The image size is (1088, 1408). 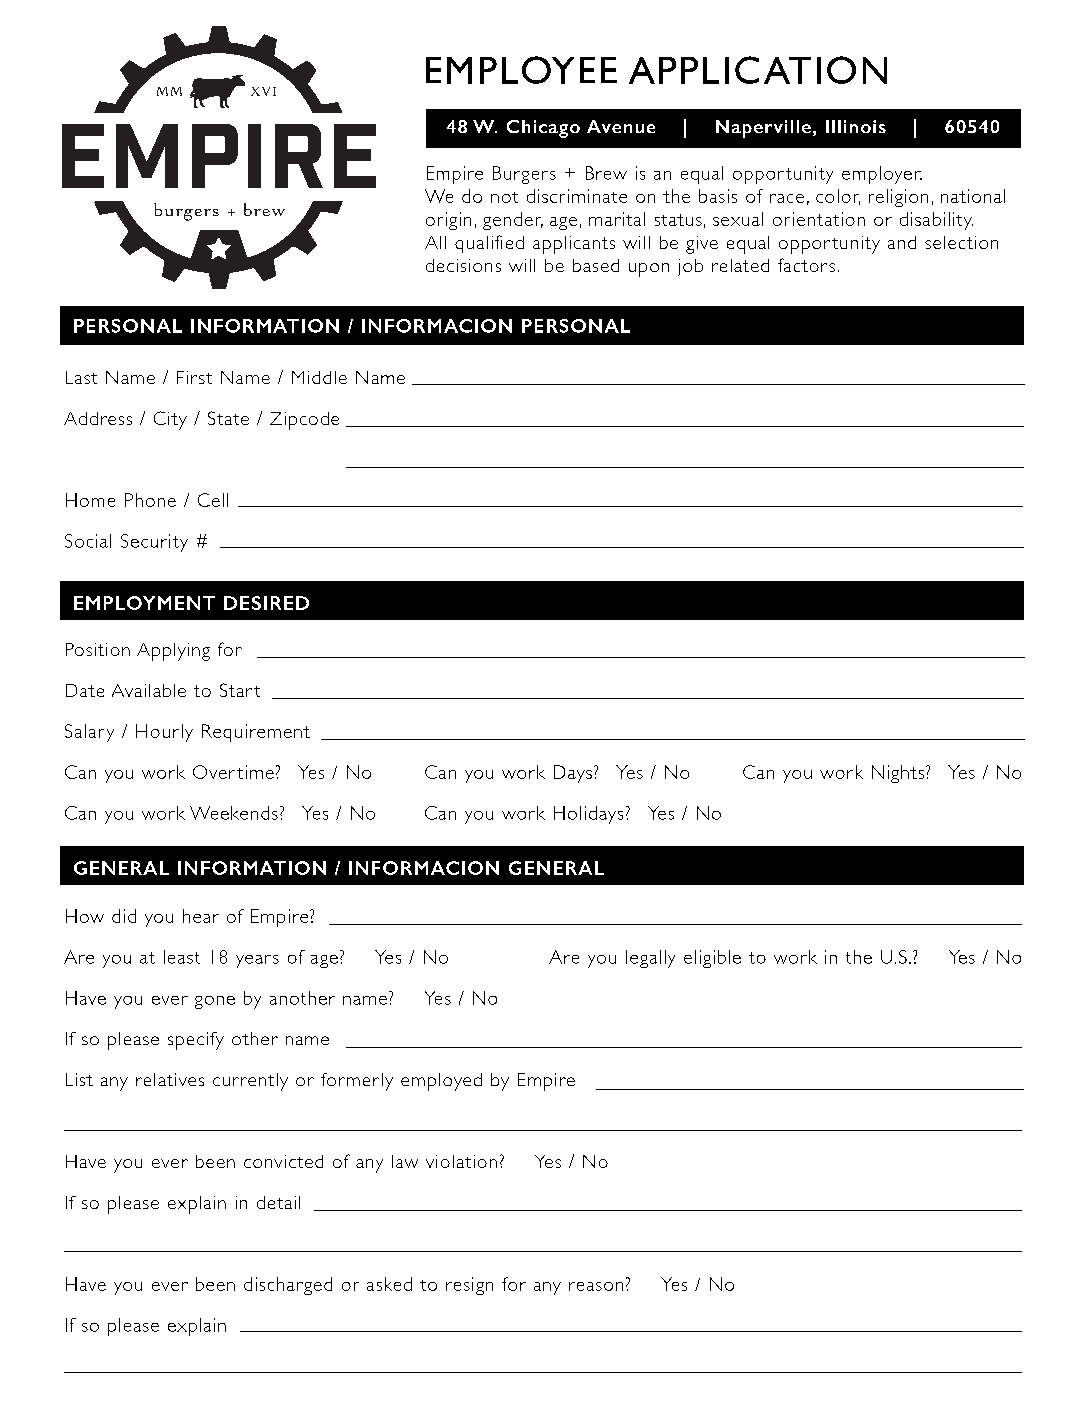 What do you see at coordinates (596, 1286) in the screenshot?
I see `reason` at bounding box center [596, 1286].
